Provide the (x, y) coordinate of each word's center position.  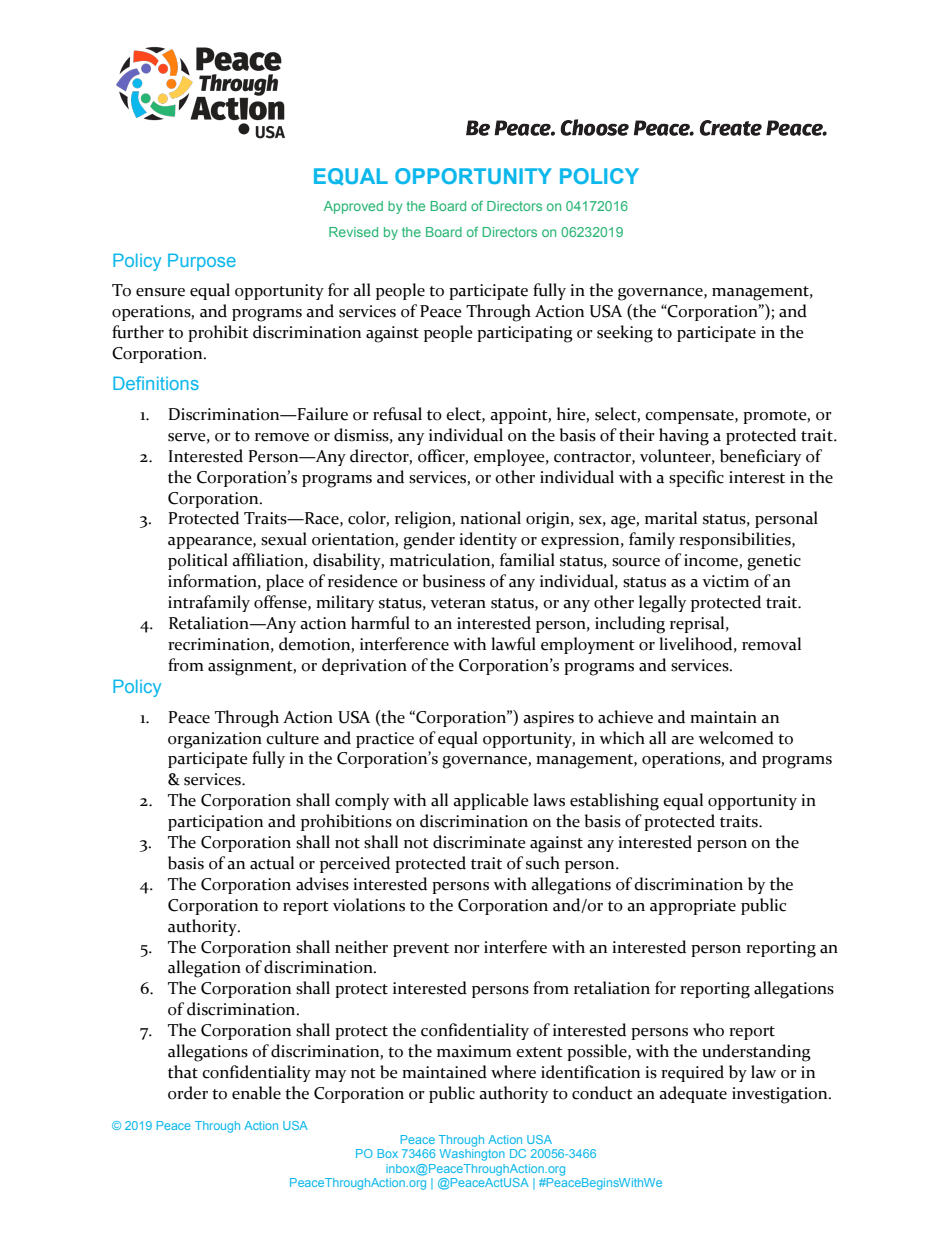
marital (671, 518)
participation (215, 823)
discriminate (479, 842)
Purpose (202, 262)
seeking (625, 334)
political (198, 561)
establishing (614, 802)
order (188, 1093)
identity (488, 540)
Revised (353, 232)
